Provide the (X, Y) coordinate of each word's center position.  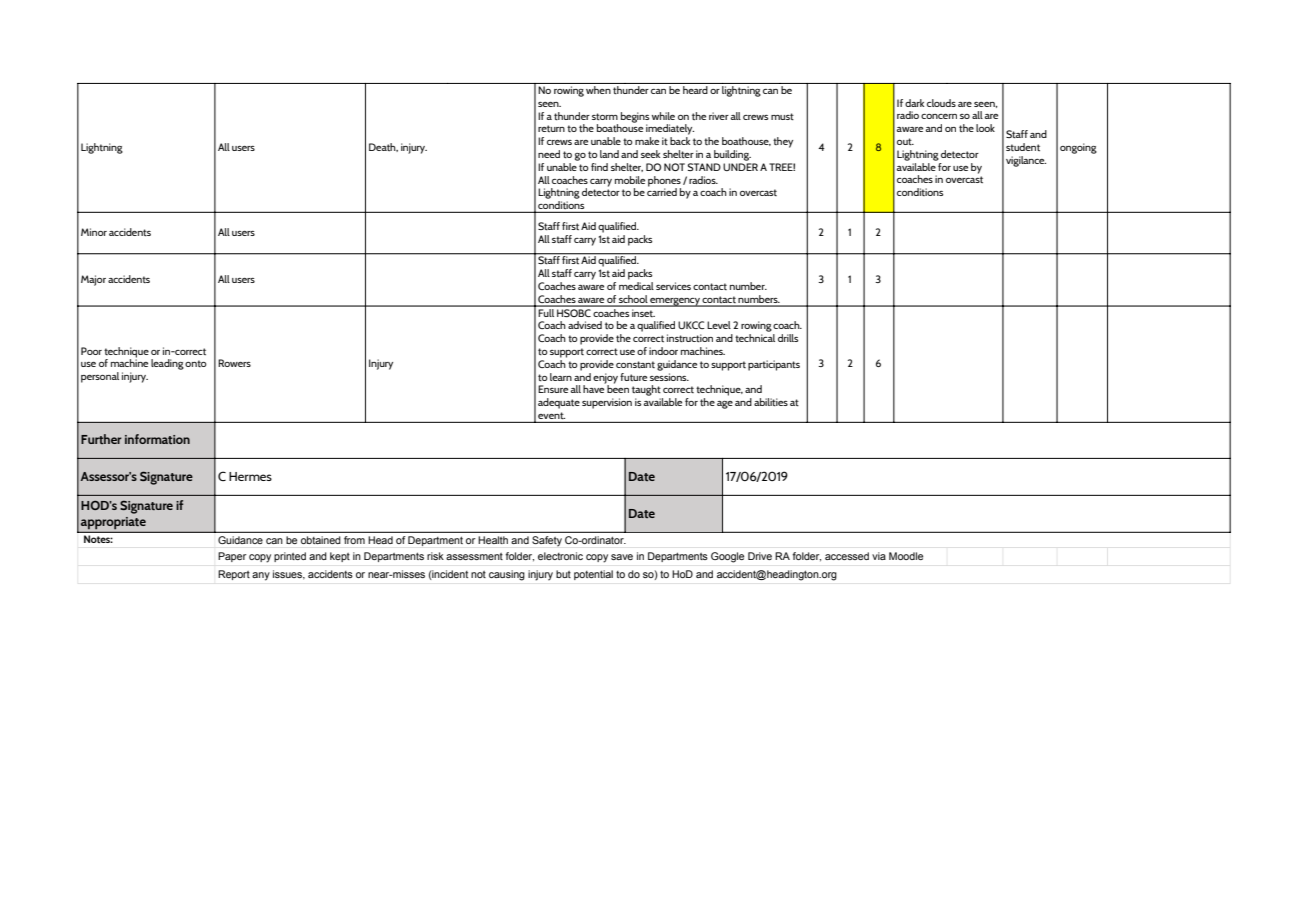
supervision (607, 403)
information (157, 439)
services (673, 286)
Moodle (906, 556)
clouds (941, 103)
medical (636, 284)
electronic (560, 556)
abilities (771, 402)
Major (93, 280)
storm (605, 116)
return (551, 128)
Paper (232, 557)
